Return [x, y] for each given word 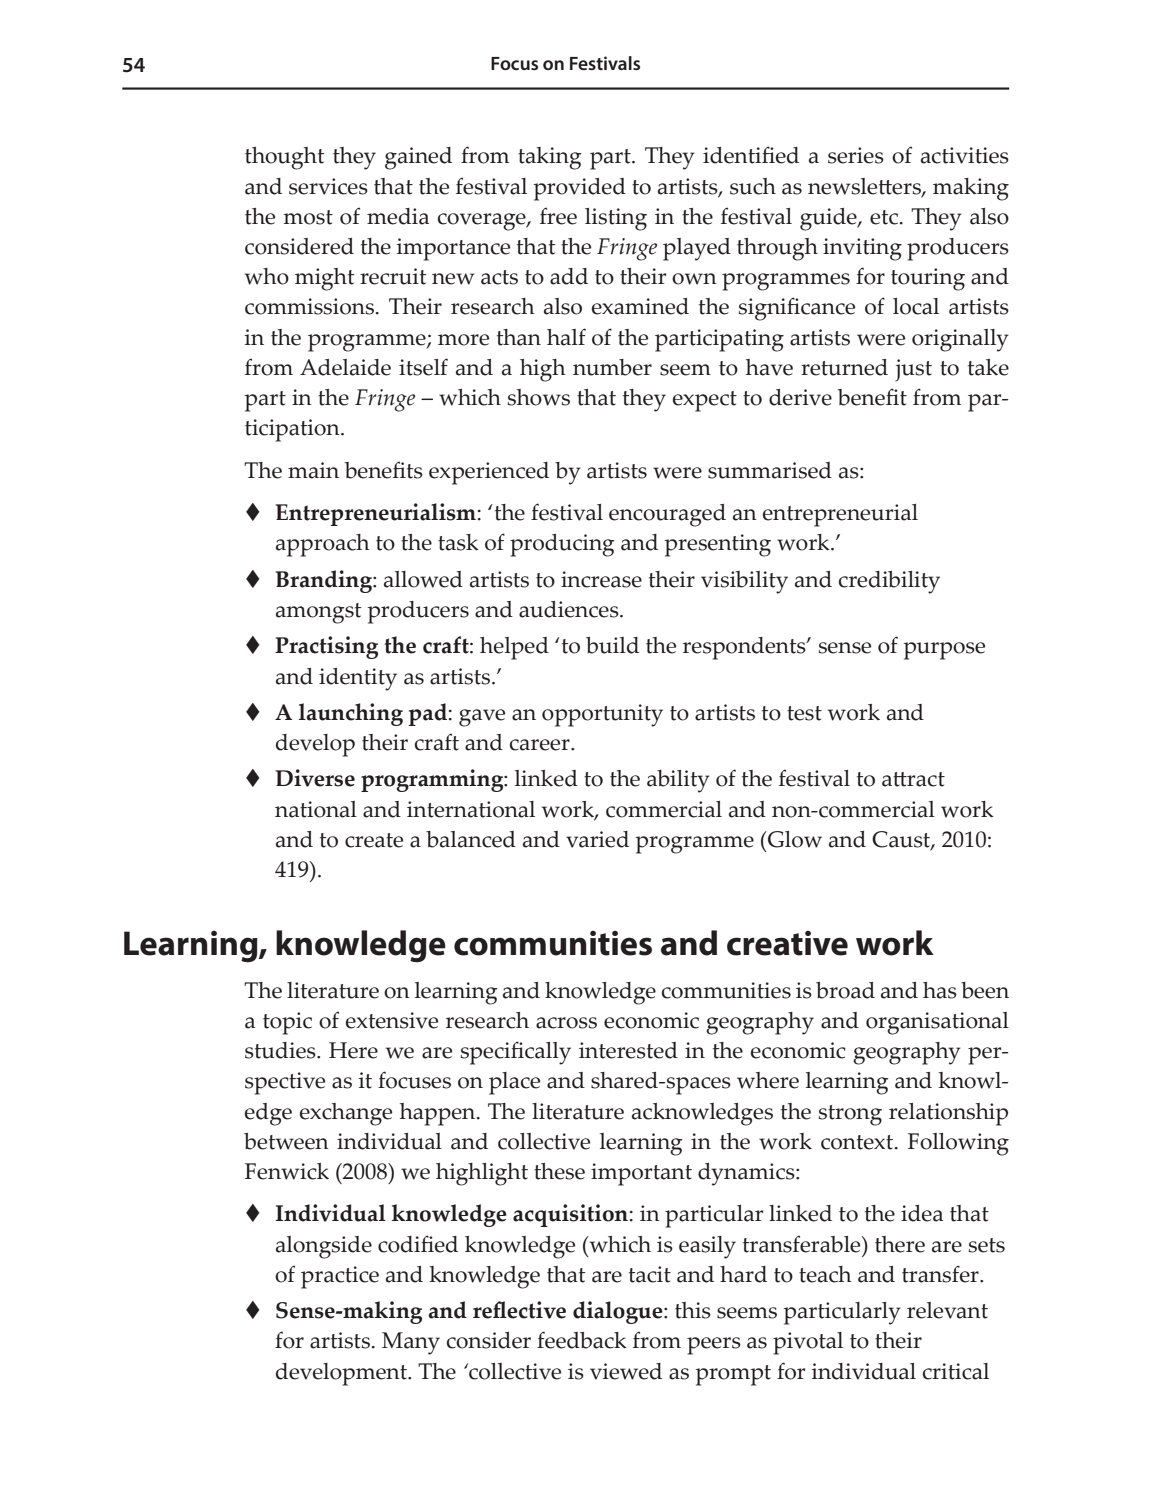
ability [678, 781]
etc [885, 217]
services [328, 186]
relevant [947, 1310]
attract [913, 779]
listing [616, 219]
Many [411, 1343]
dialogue [619, 1312]
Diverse [315, 778]
